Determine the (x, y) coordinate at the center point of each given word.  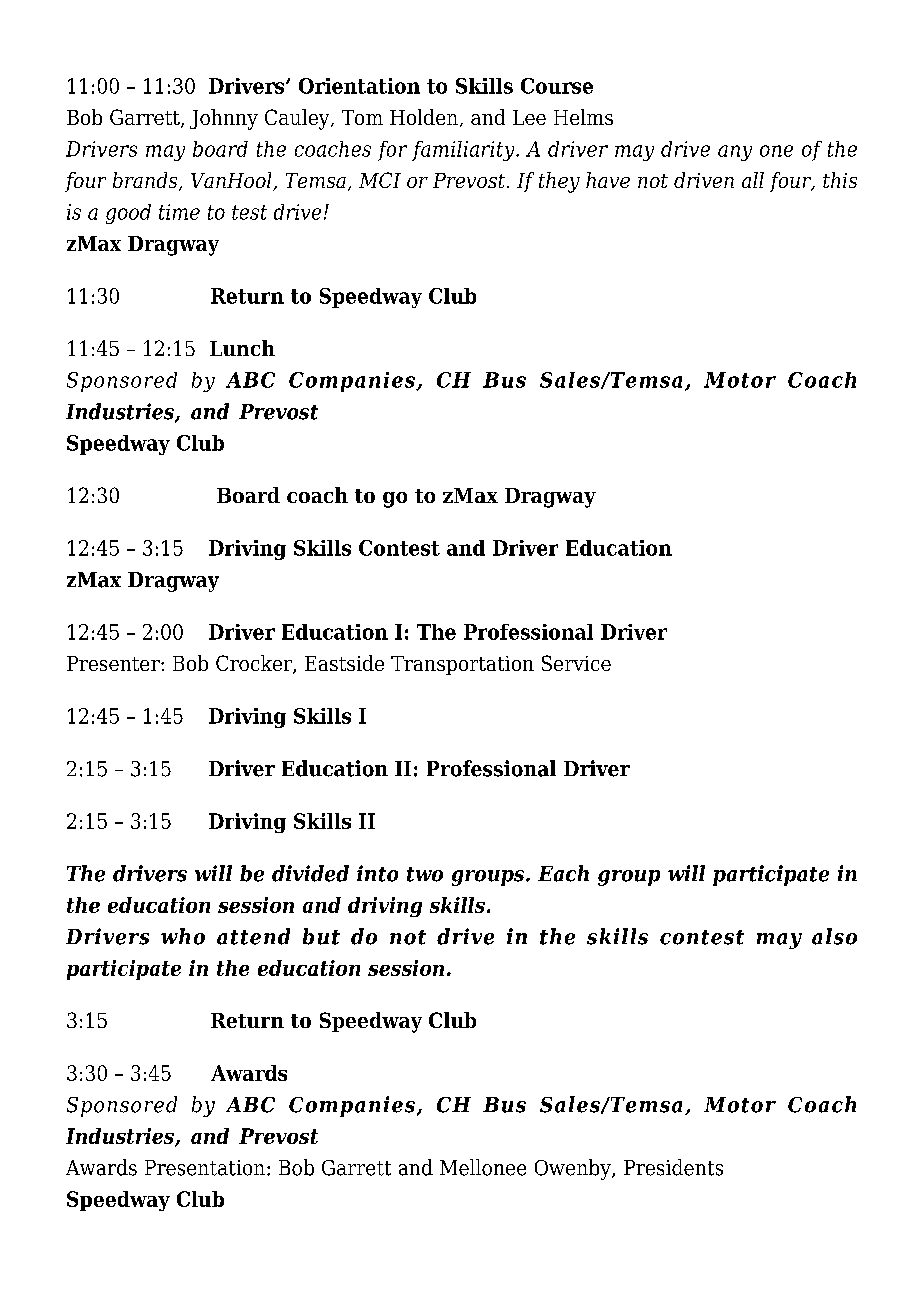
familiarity (464, 151)
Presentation (205, 1168)
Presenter (114, 663)
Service (576, 663)
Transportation (462, 665)
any (735, 153)
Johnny (224, 119)
